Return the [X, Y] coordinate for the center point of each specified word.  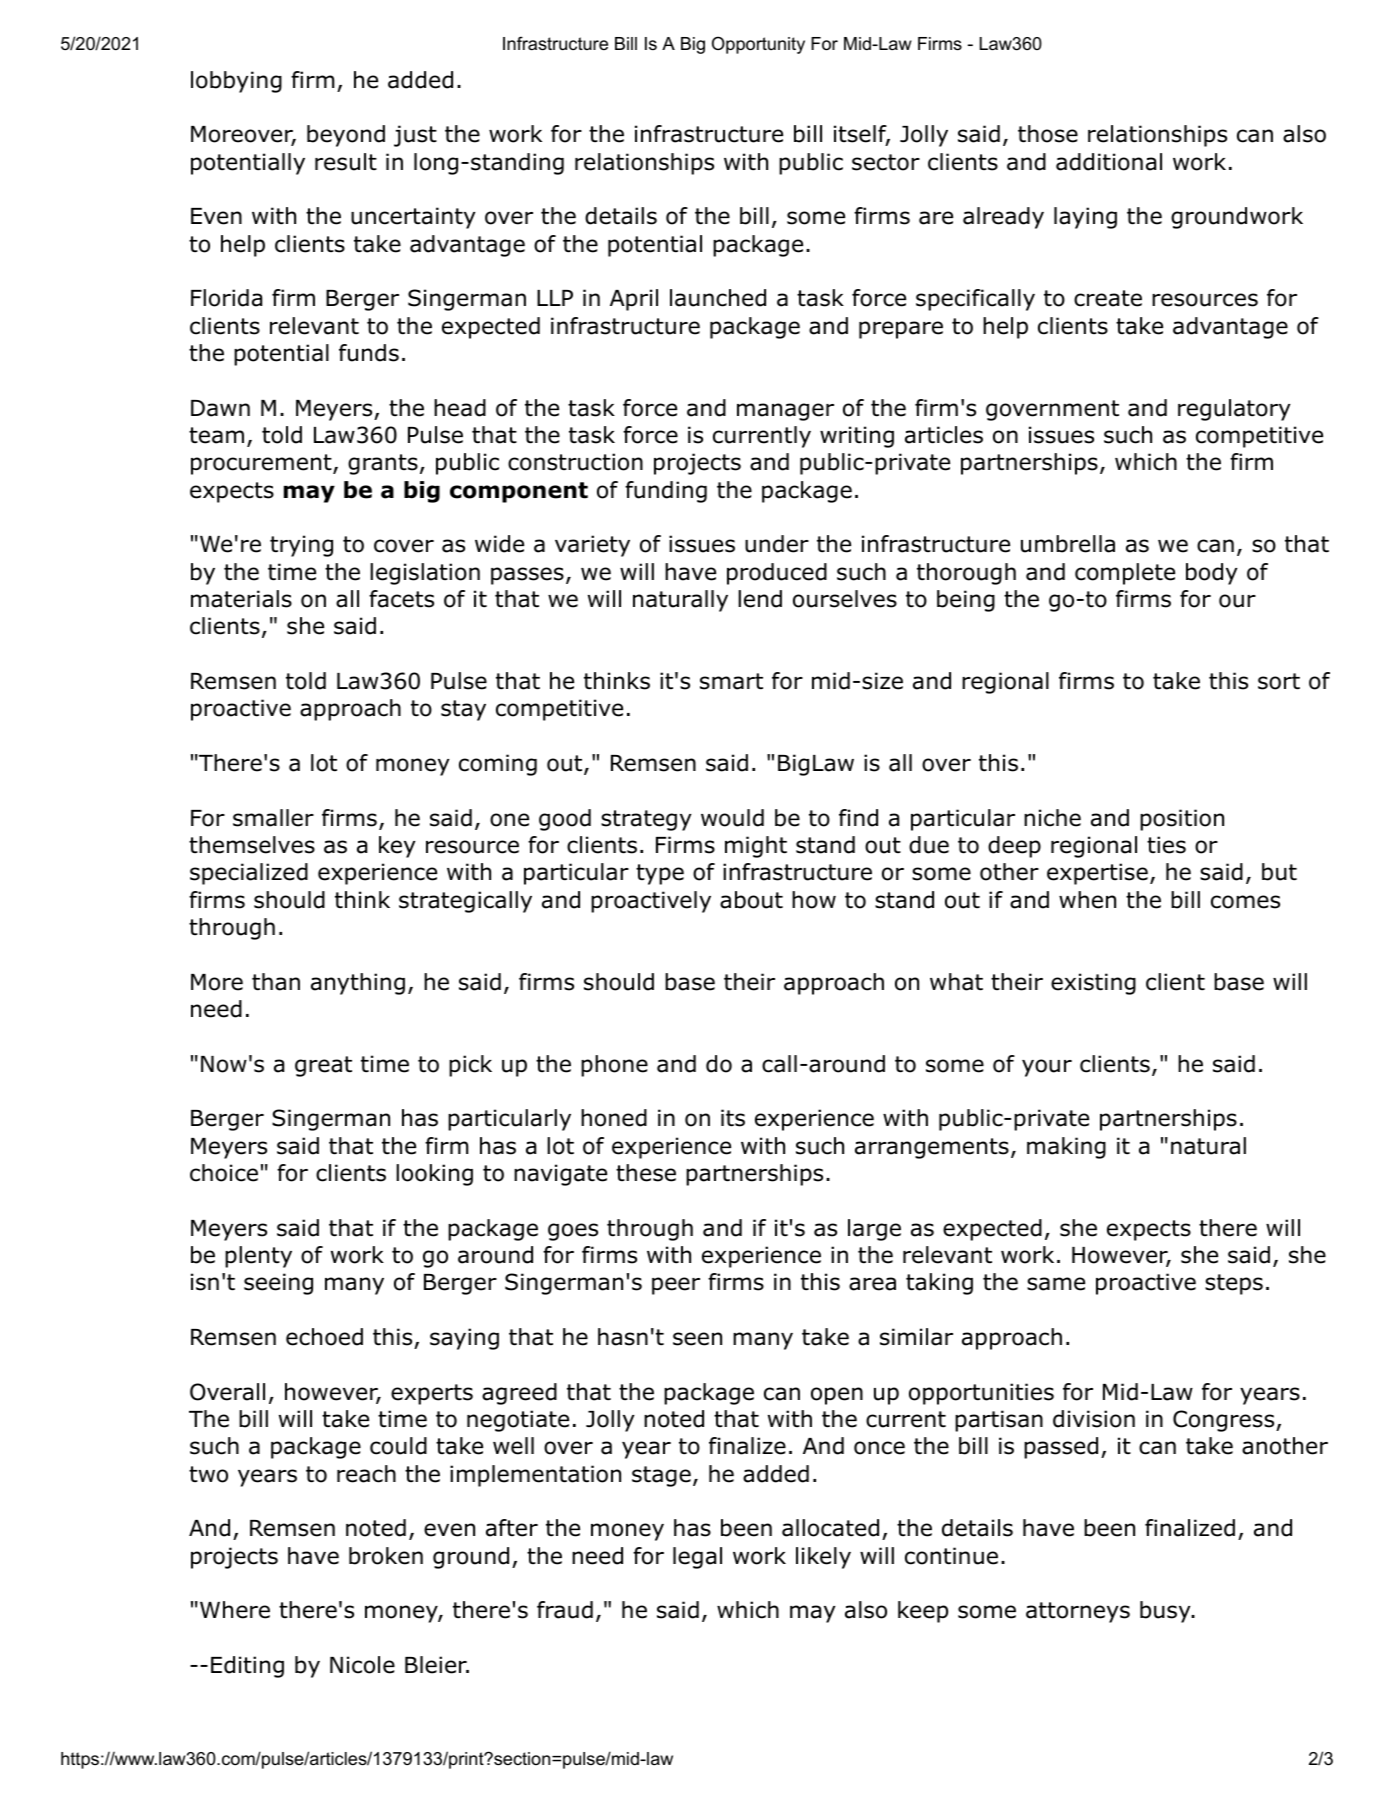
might [756, 847]
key [397, 847]
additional [1109, 162]
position [1182, 820]
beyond [346, 136]
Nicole [362, 1665]
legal [697, 1558]
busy [1166, 1612]
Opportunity [758, 45]
